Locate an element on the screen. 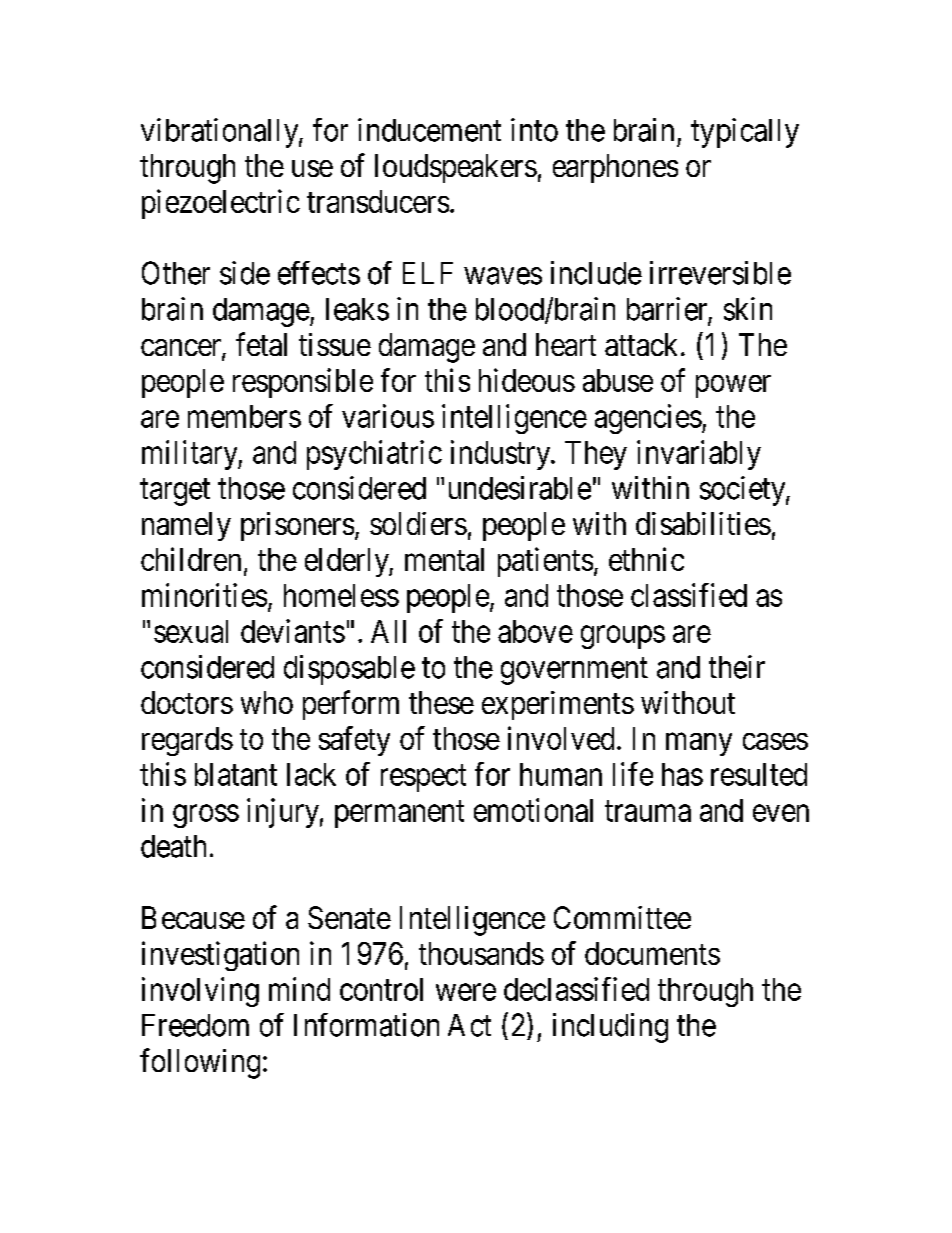 The height and width of the screenshot is (1233, 952). deviants is located at coordinates (293, 631).
